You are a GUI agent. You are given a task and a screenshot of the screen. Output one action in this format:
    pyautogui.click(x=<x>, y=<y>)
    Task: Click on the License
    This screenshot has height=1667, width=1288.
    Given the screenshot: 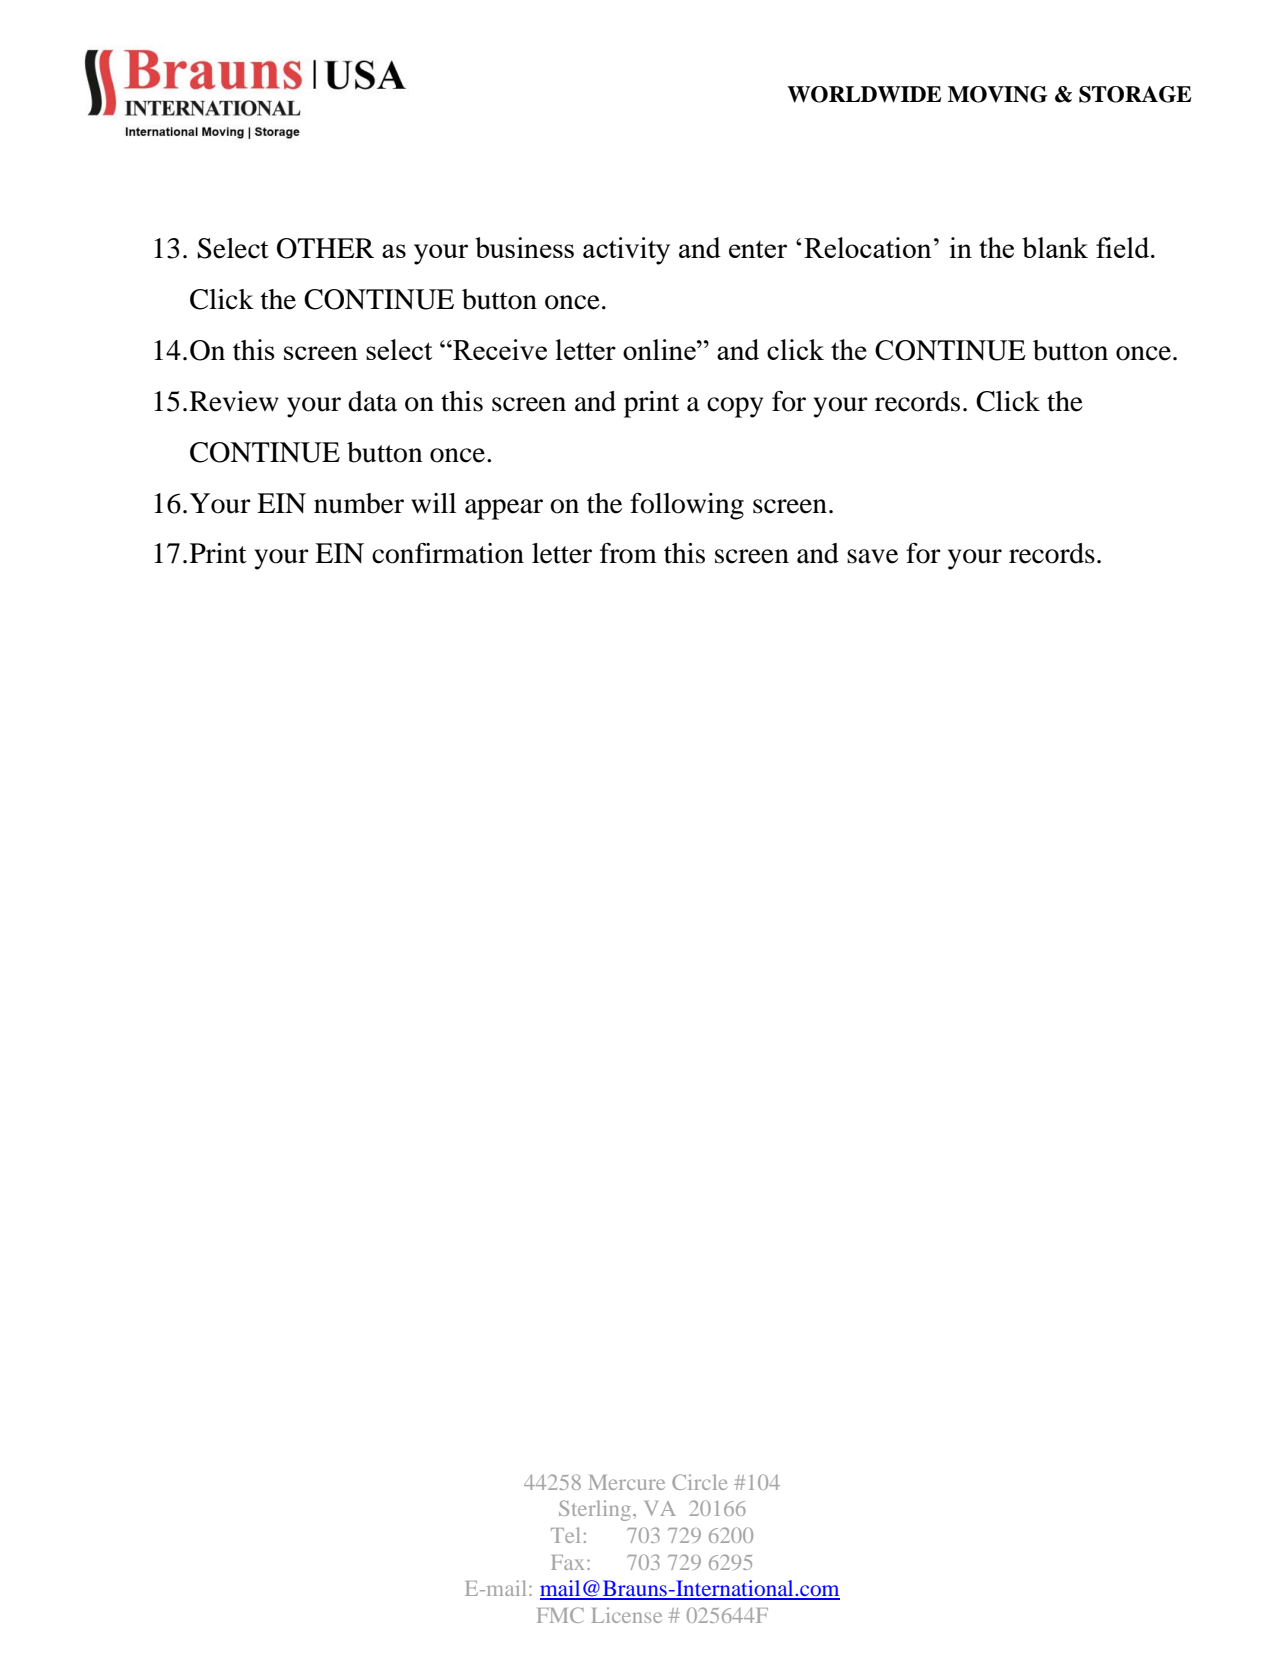 What is the action you would take?
    pyautogui.click(x=627, y=1615)
